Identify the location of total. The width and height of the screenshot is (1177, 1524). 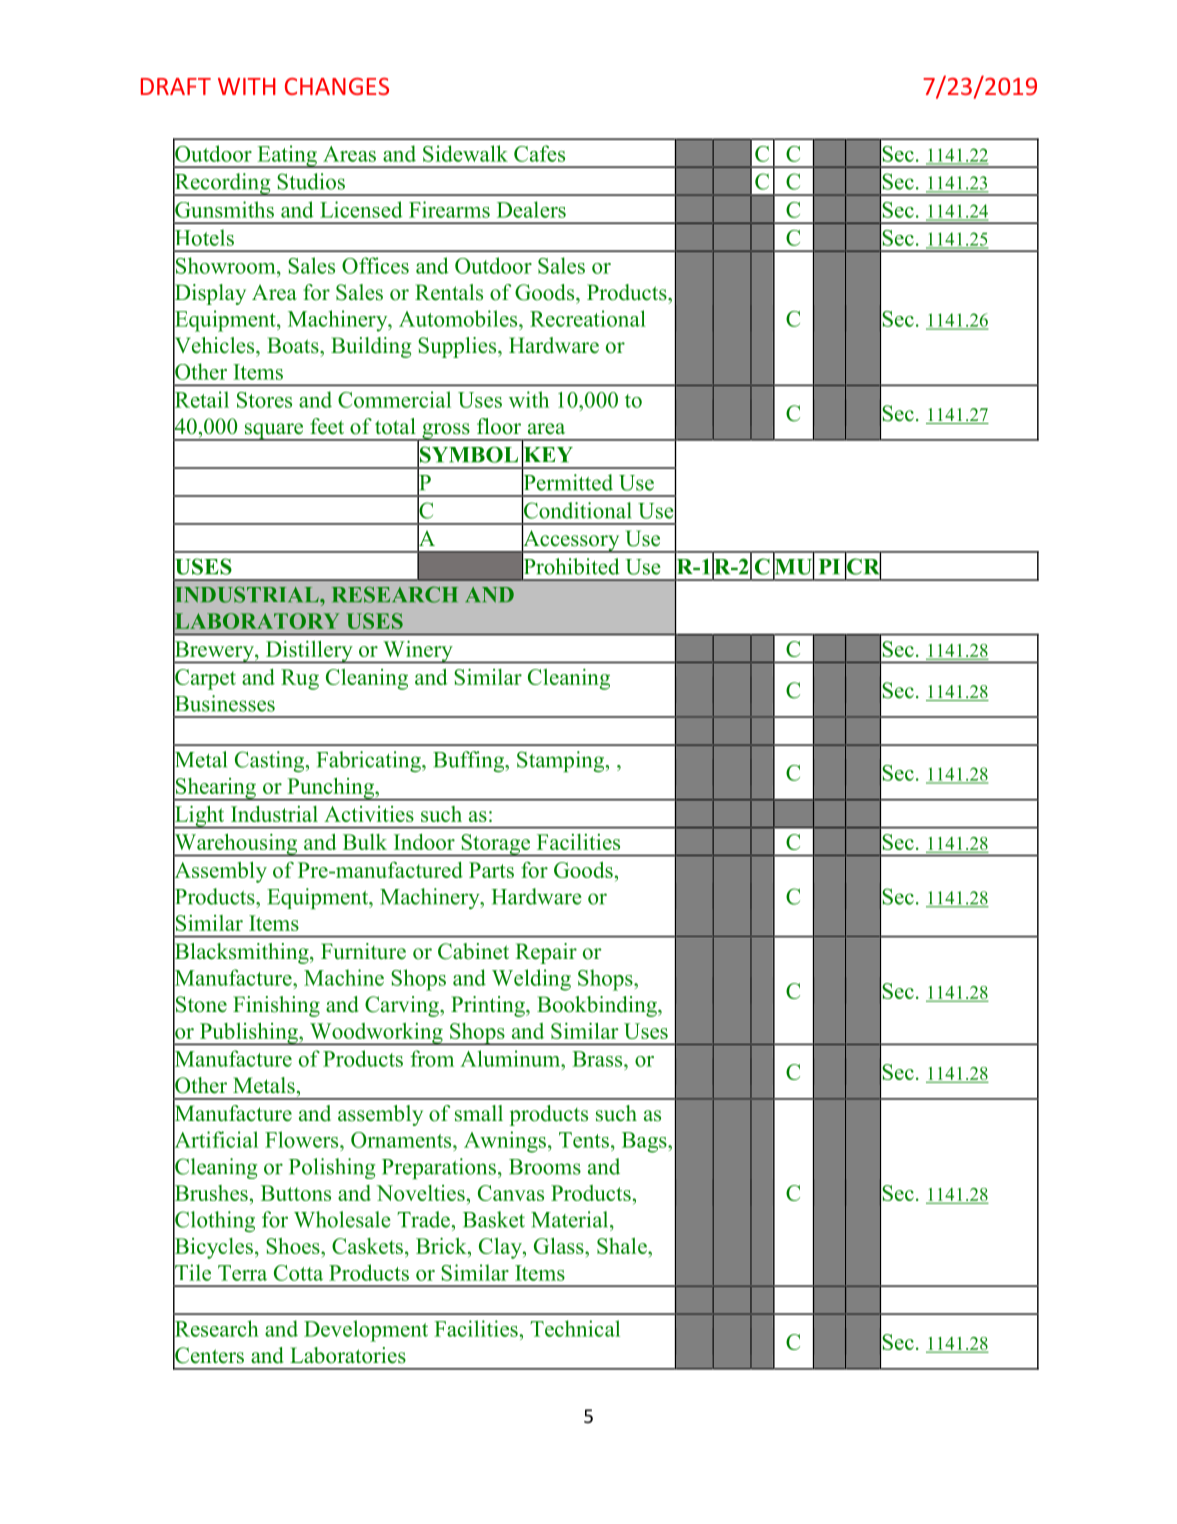
(395, 426).
